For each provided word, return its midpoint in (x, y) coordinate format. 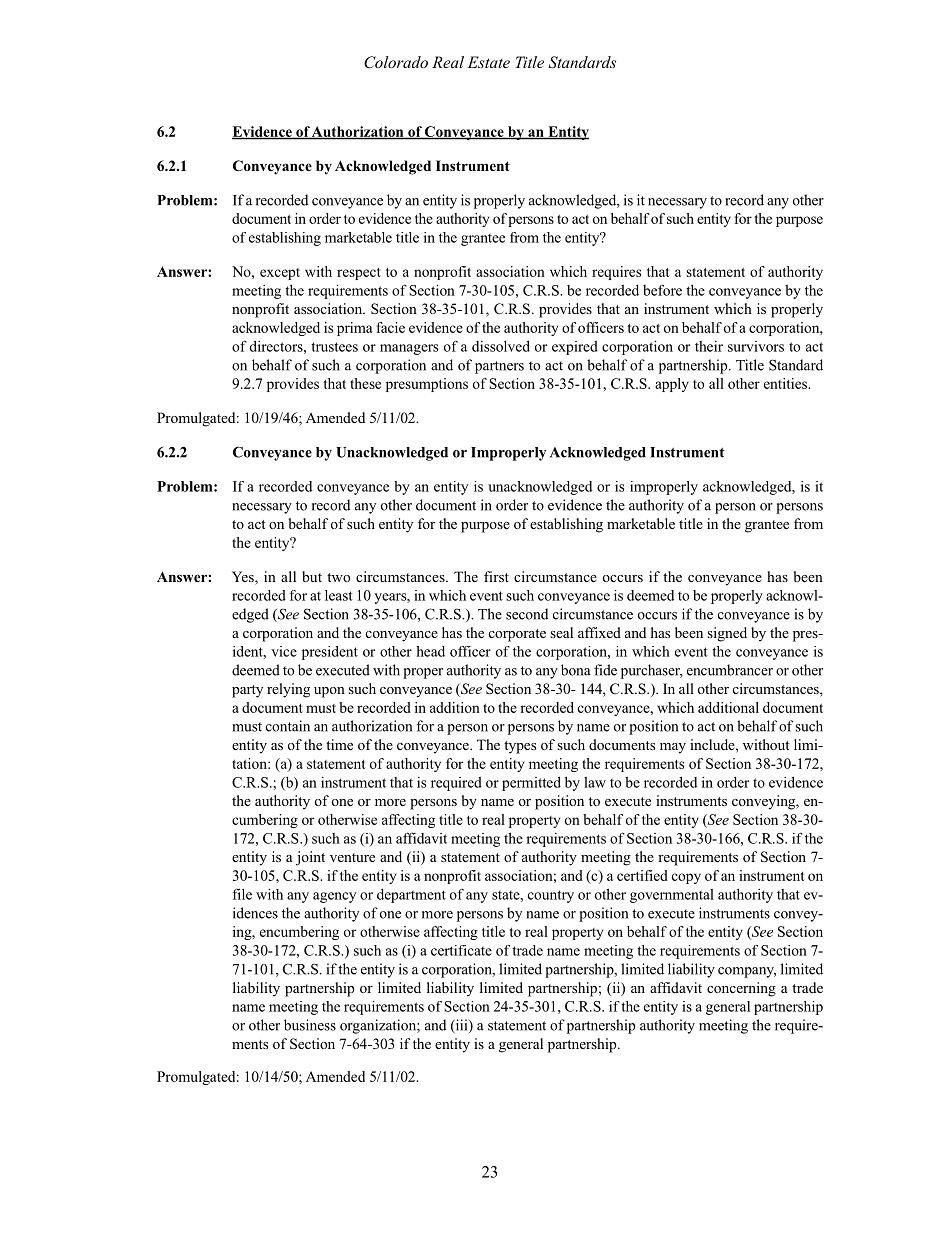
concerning (741, 989)
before (662, 290)
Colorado (396, 62)
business (310, 1025)
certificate (461, 950)
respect (359, 274)
